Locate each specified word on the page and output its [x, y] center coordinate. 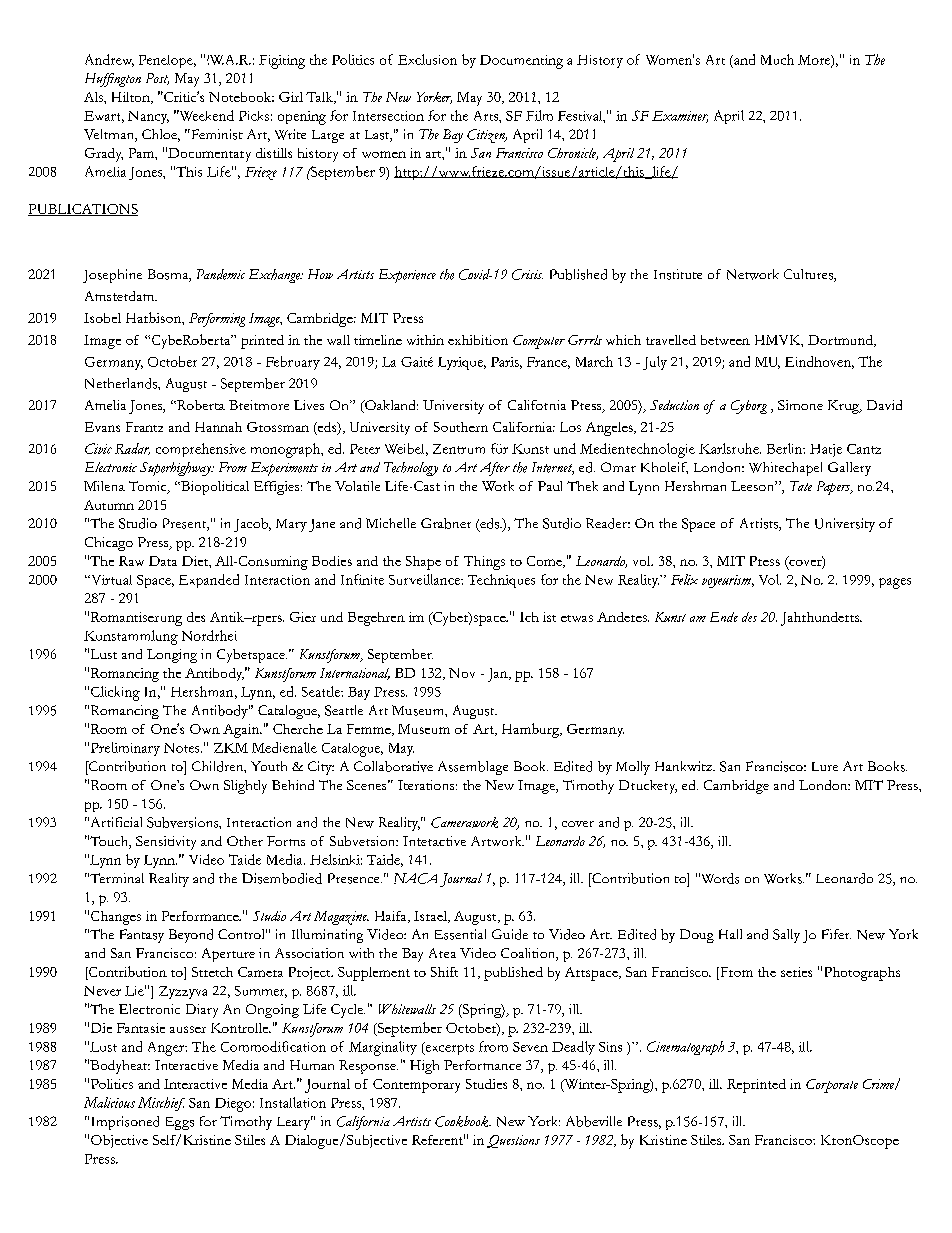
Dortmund [841, 341]
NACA [415, 878]
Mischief [161, 1104]
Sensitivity [166, 843]
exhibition [478, 340]
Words [719, 878]
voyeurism [728, 581]
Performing [217, 320]
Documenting [521, 62]
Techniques [501, 581]
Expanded [209, 581]
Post [157, 79]
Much [777, 59]
